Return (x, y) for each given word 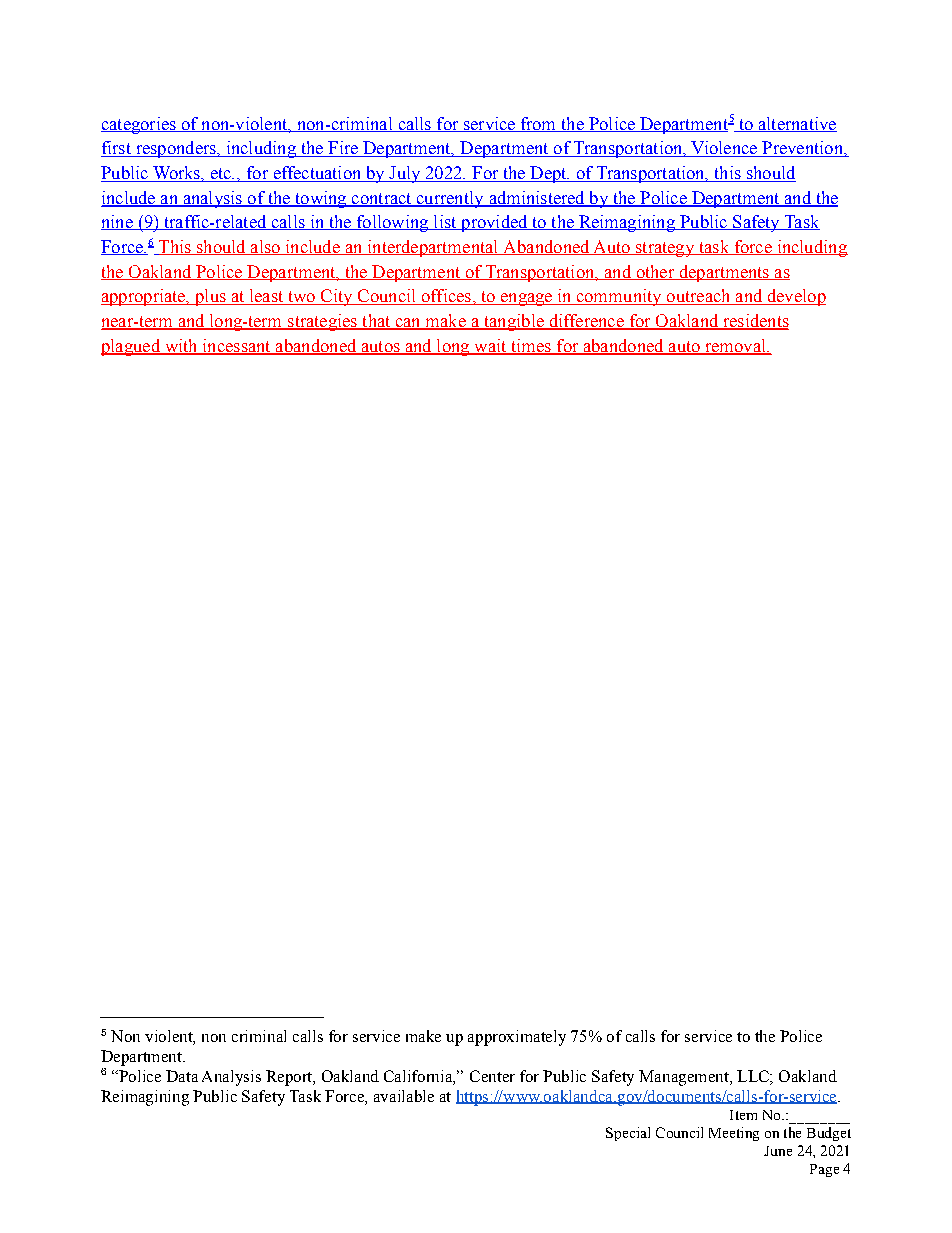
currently (450, 199)
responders (175, 149)
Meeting (734, 1134)
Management (685, 1078)
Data (182, 1076)
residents (755, 322)
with (181, 347)
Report (290, 1078)
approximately (517, 1038)
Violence (724, 149)
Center (492, 1076)
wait (490, 347)
